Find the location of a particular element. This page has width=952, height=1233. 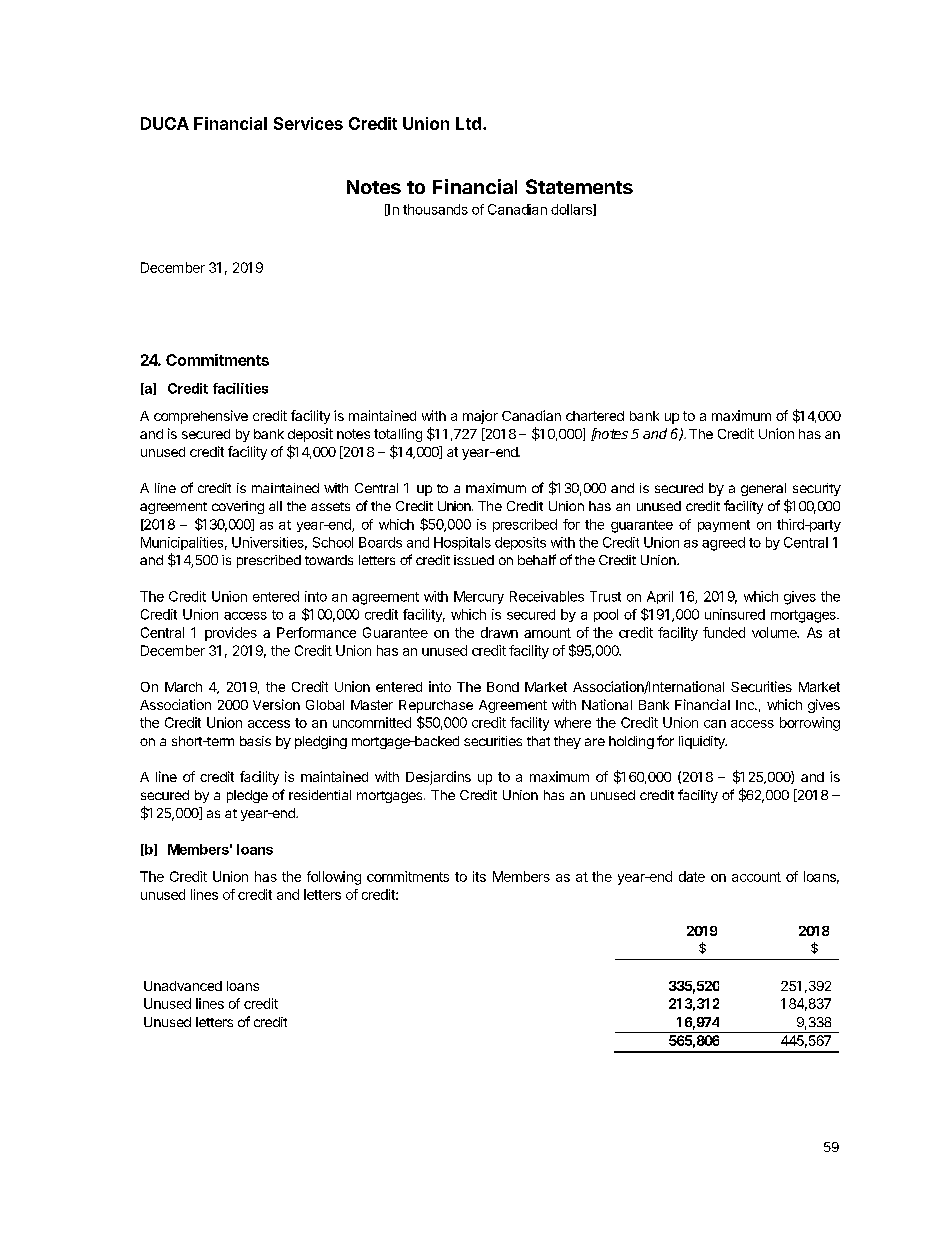

Desjardins is located at coordinates (438, 778).
